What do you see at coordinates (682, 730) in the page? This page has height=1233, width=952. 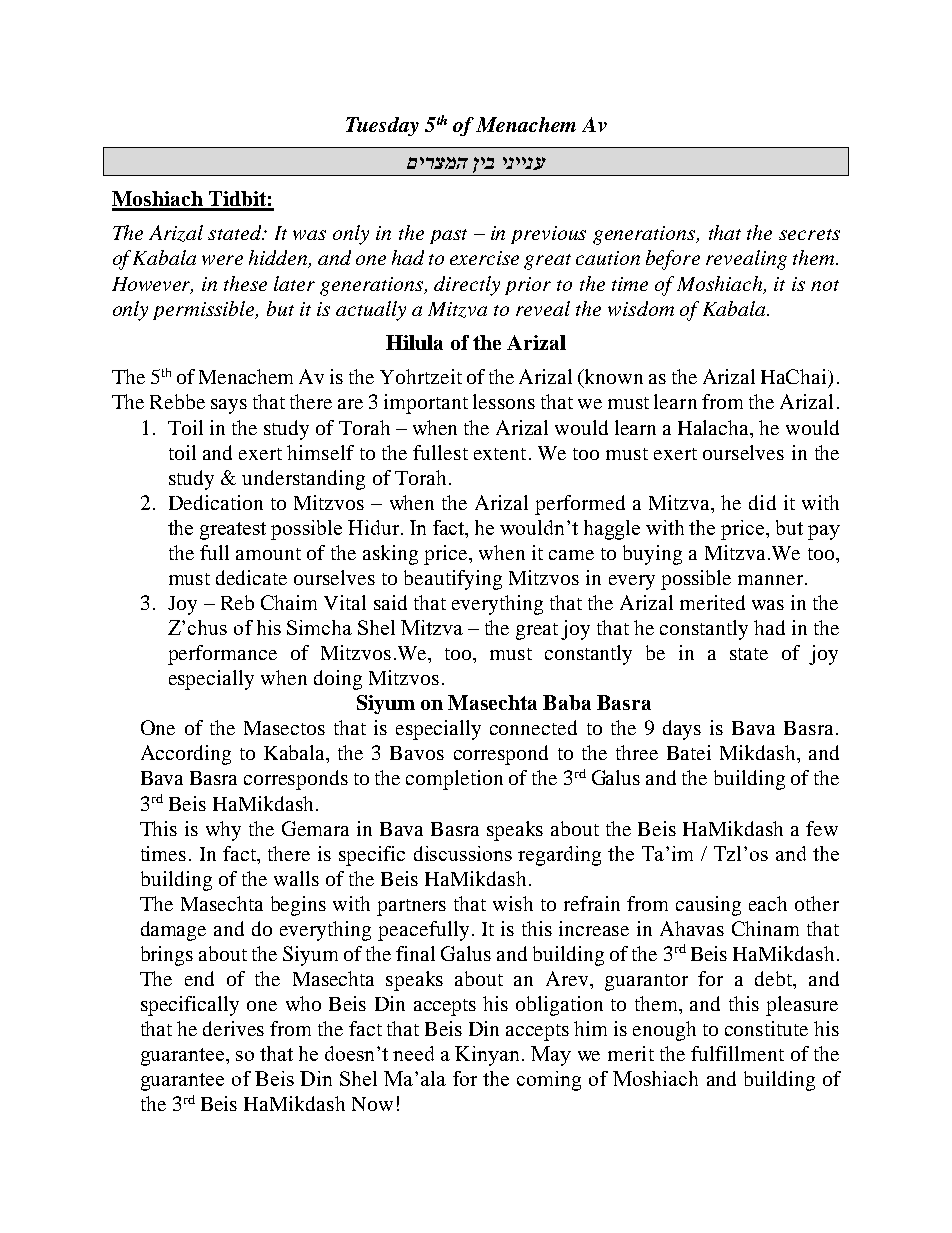 I see `days` at bounding box center [682, 730].
